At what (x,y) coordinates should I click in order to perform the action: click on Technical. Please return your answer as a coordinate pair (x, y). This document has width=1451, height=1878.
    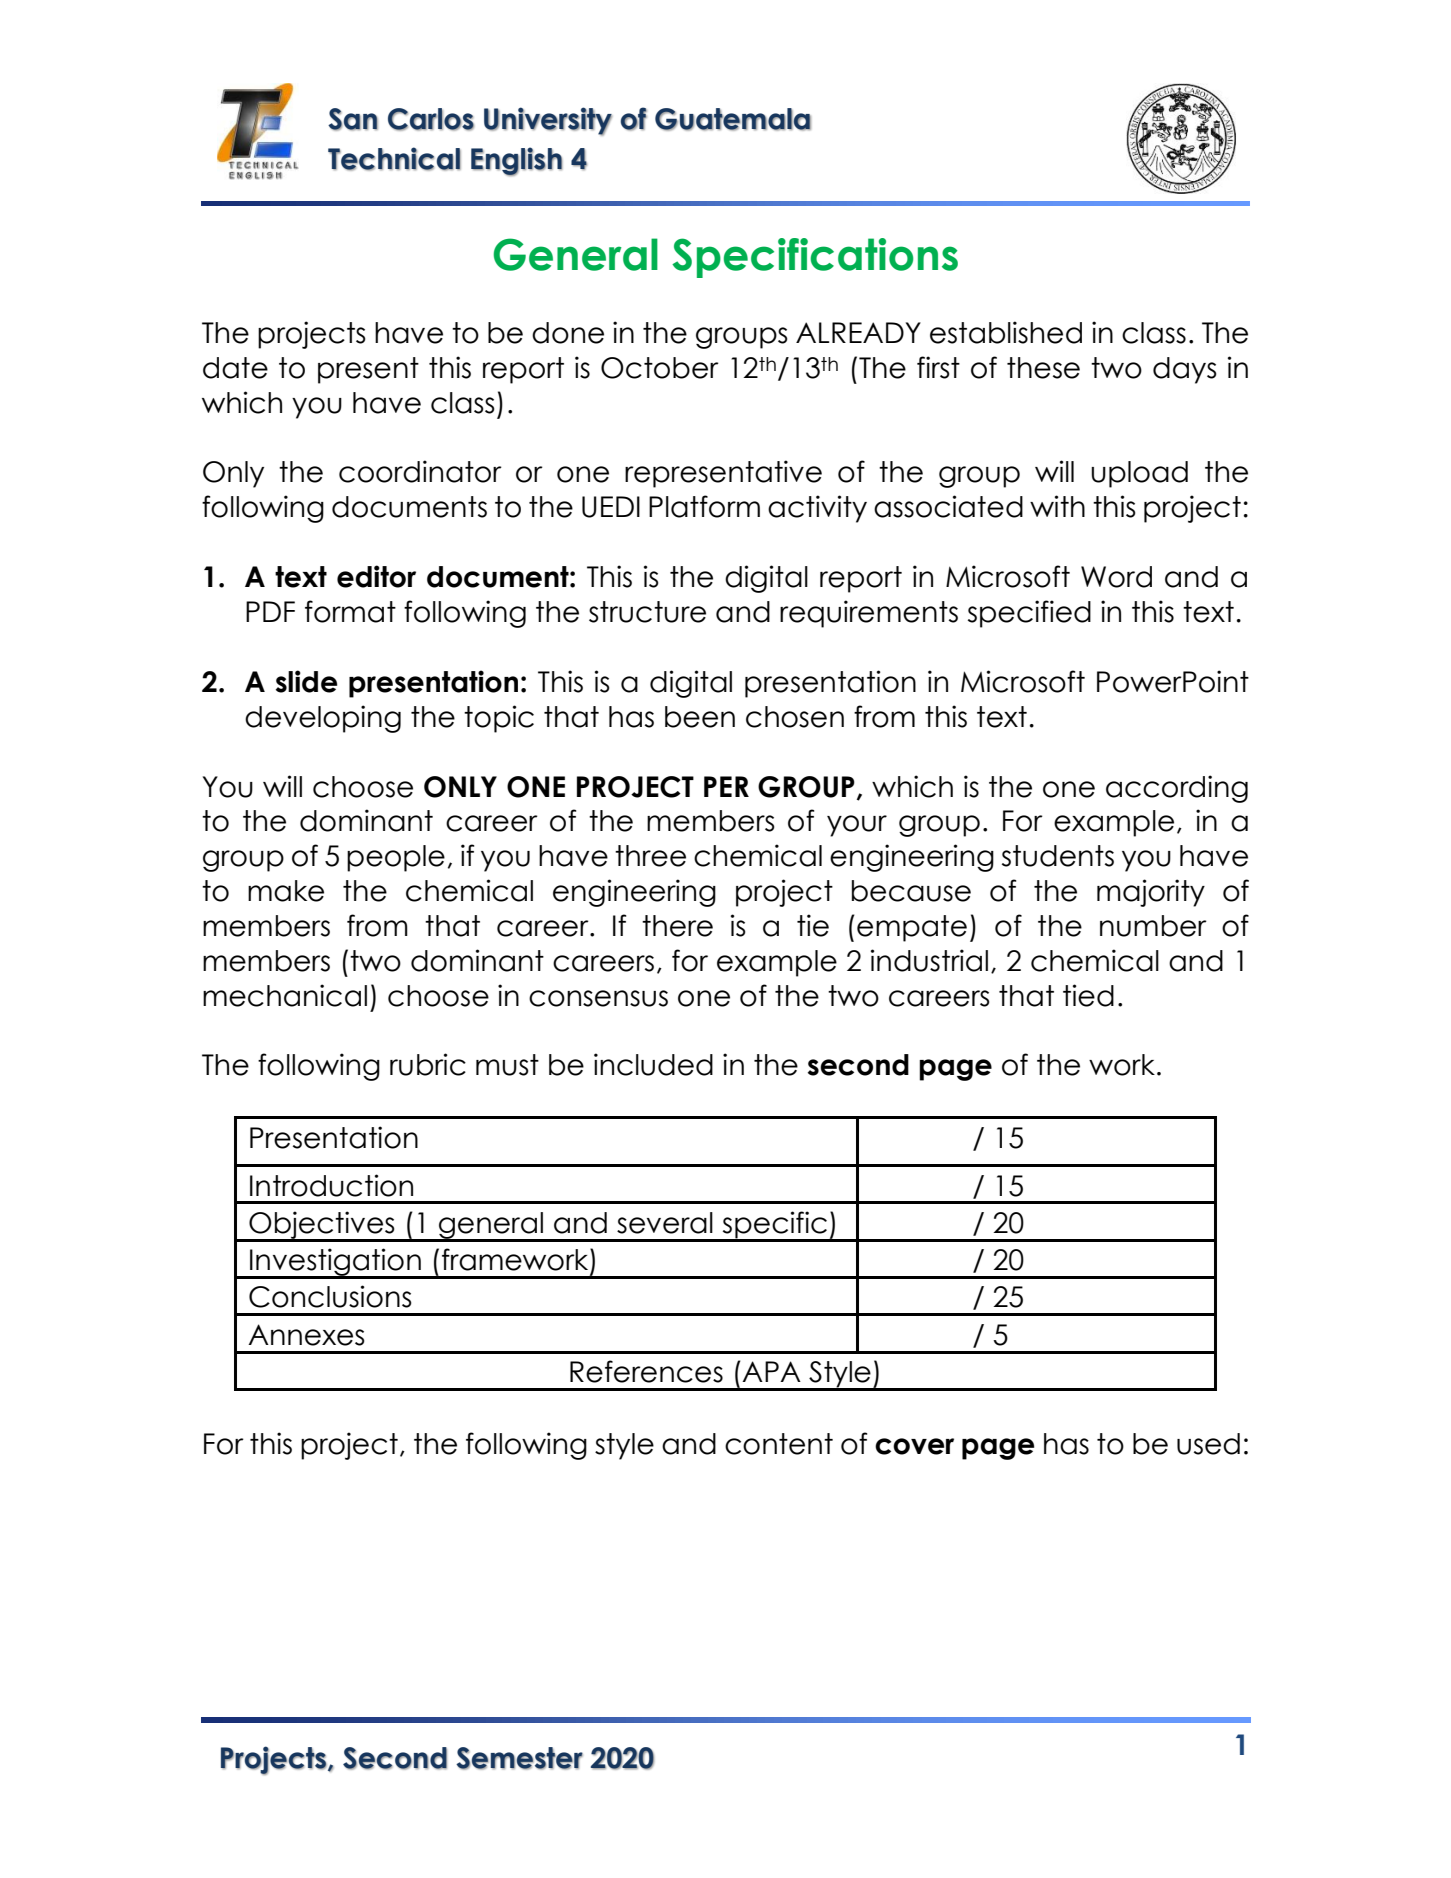
    Looking at the image, I should click on (394, 159).
